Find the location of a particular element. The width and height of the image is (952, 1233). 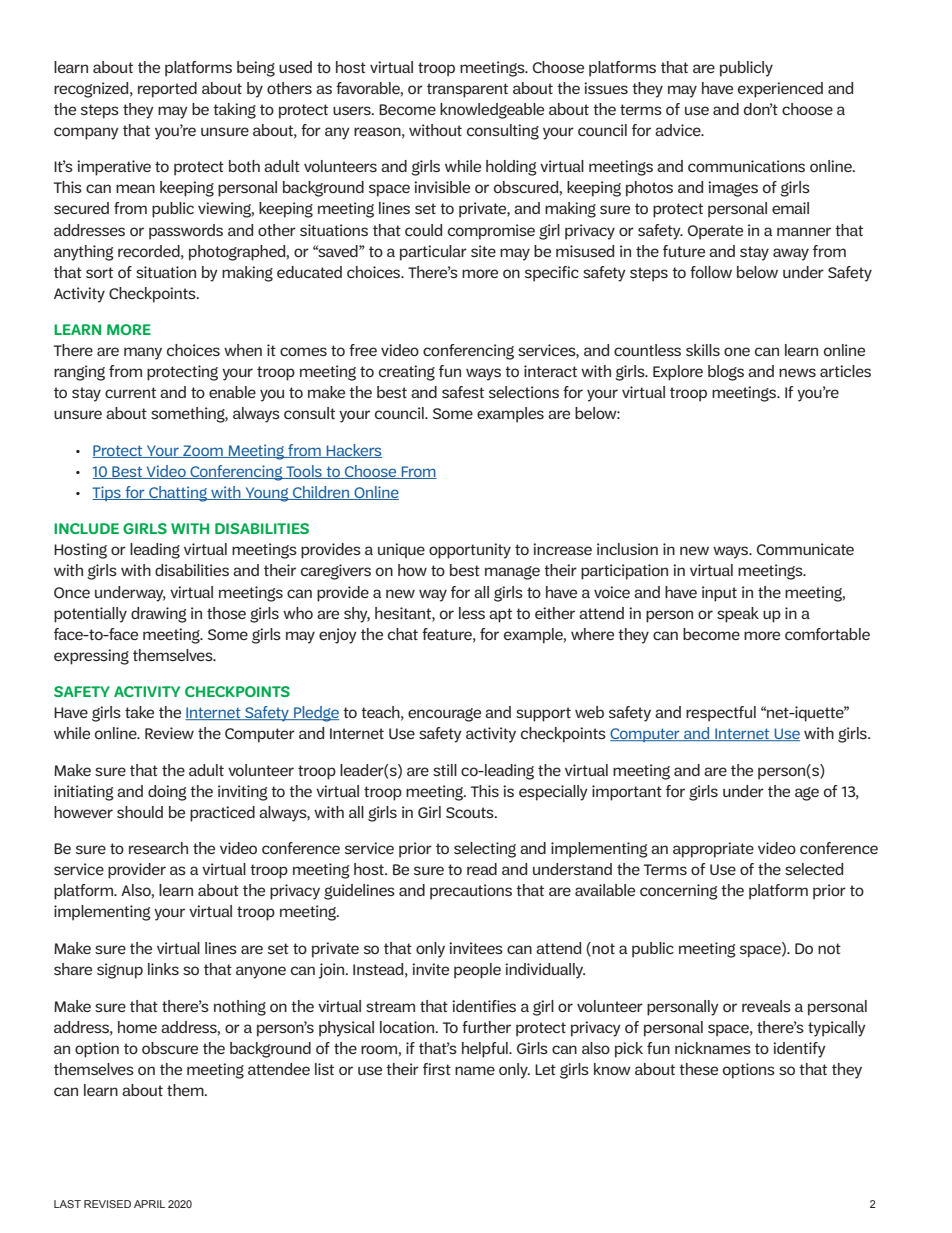

speak is located at coordinates (738, 615).
